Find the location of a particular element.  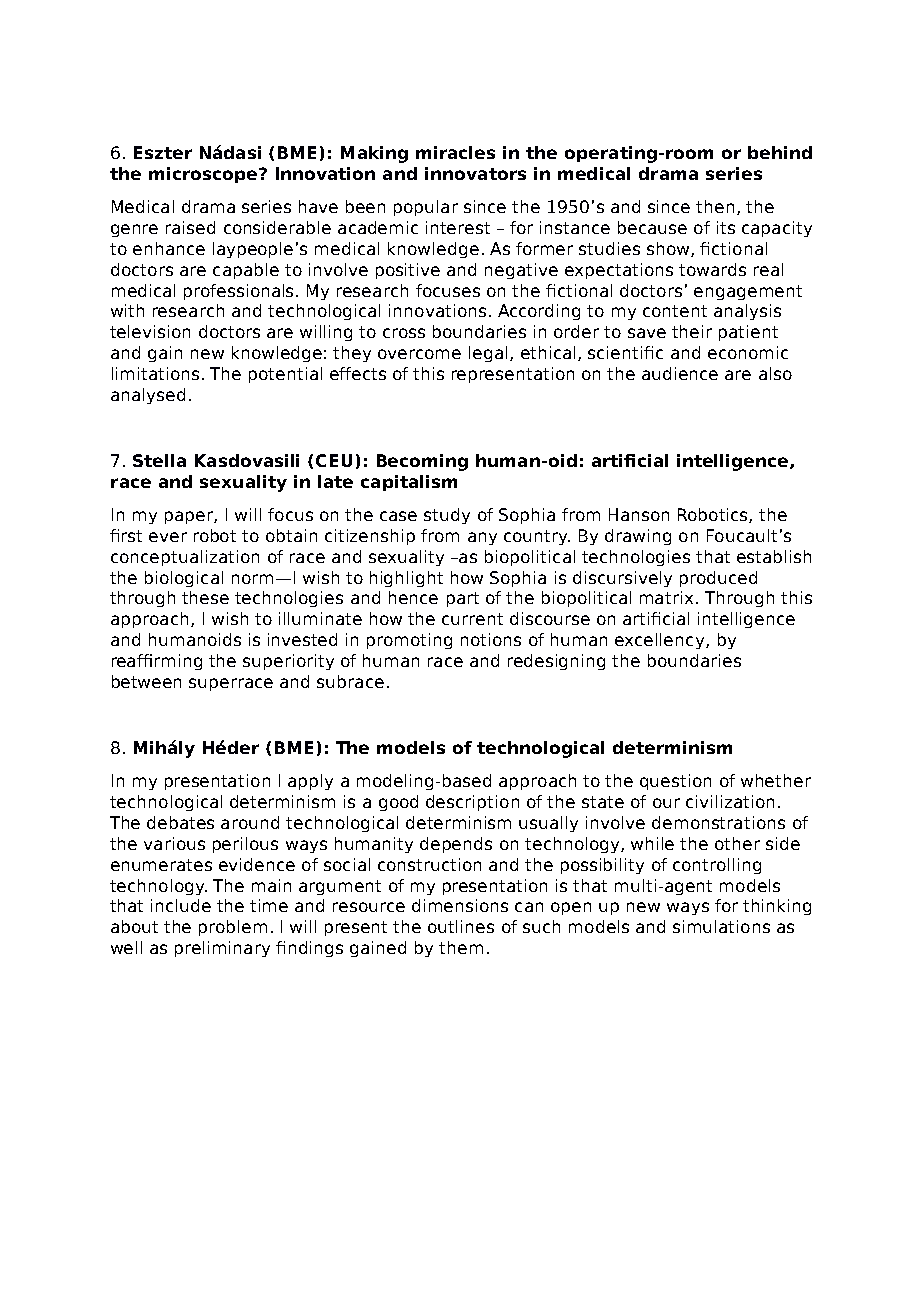

simulations is located at coordinates (721, 926).
